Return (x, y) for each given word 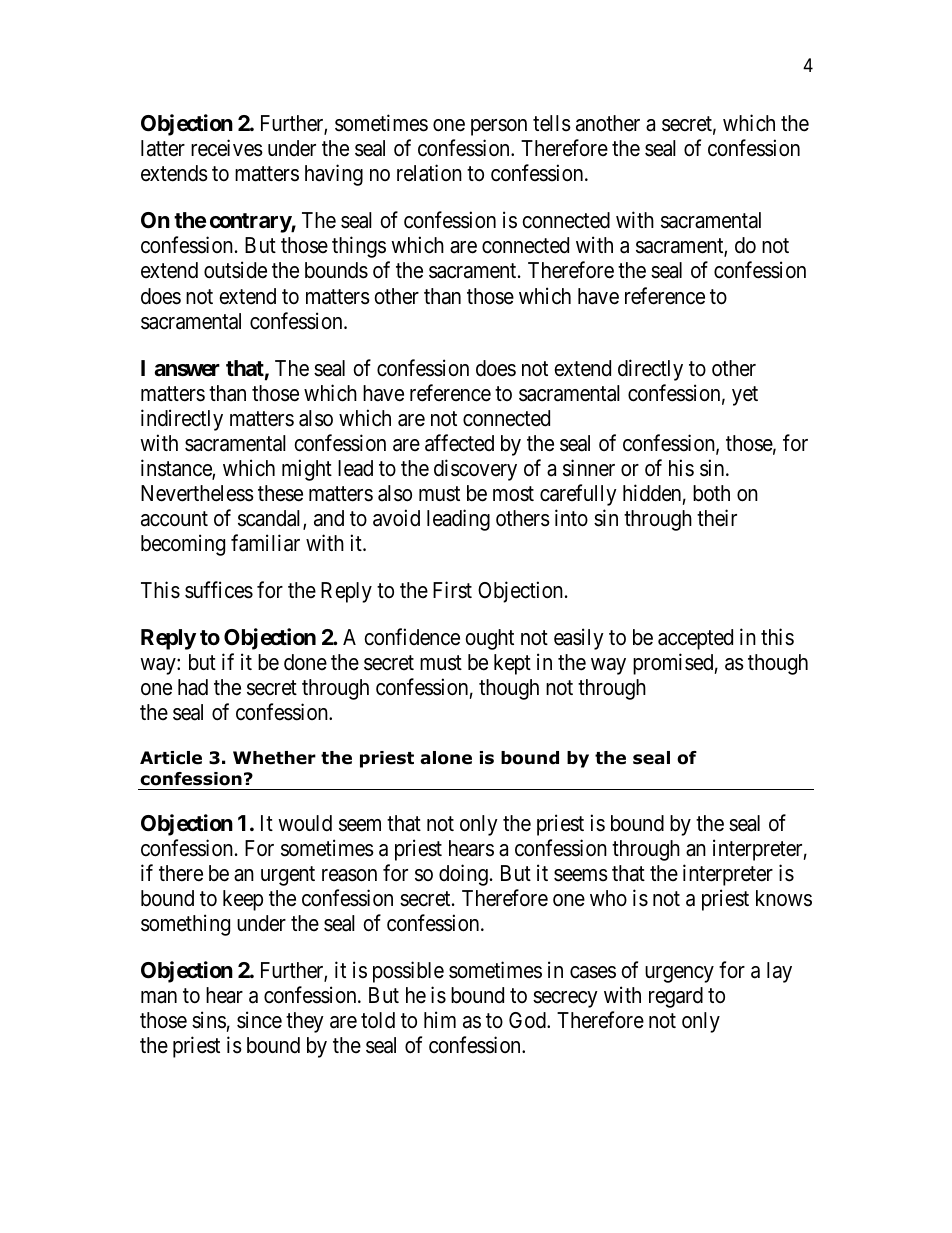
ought (489, 639)
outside (235, 270)
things (359, 247)
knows (784, 898)
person (499, 127)
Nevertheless (197, 493)
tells (552, 123)
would (305, 823)
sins (209, 1020)
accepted (695, 639)
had (193, 687)
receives (227, 148)
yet (745, 396)
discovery (475, 470)
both (711, 493)
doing (463, 875)
